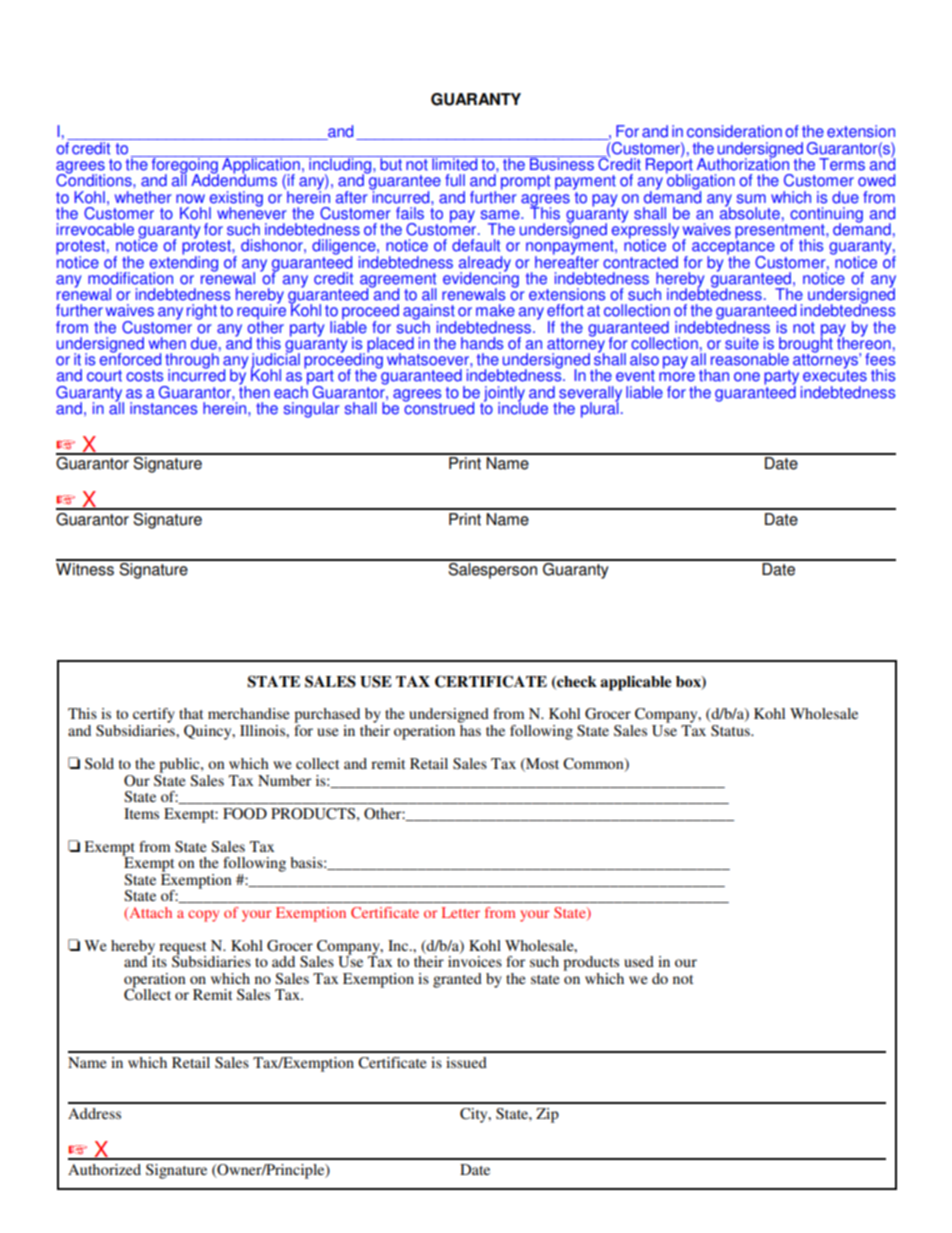  I want to click on check, so click(576, 682).
